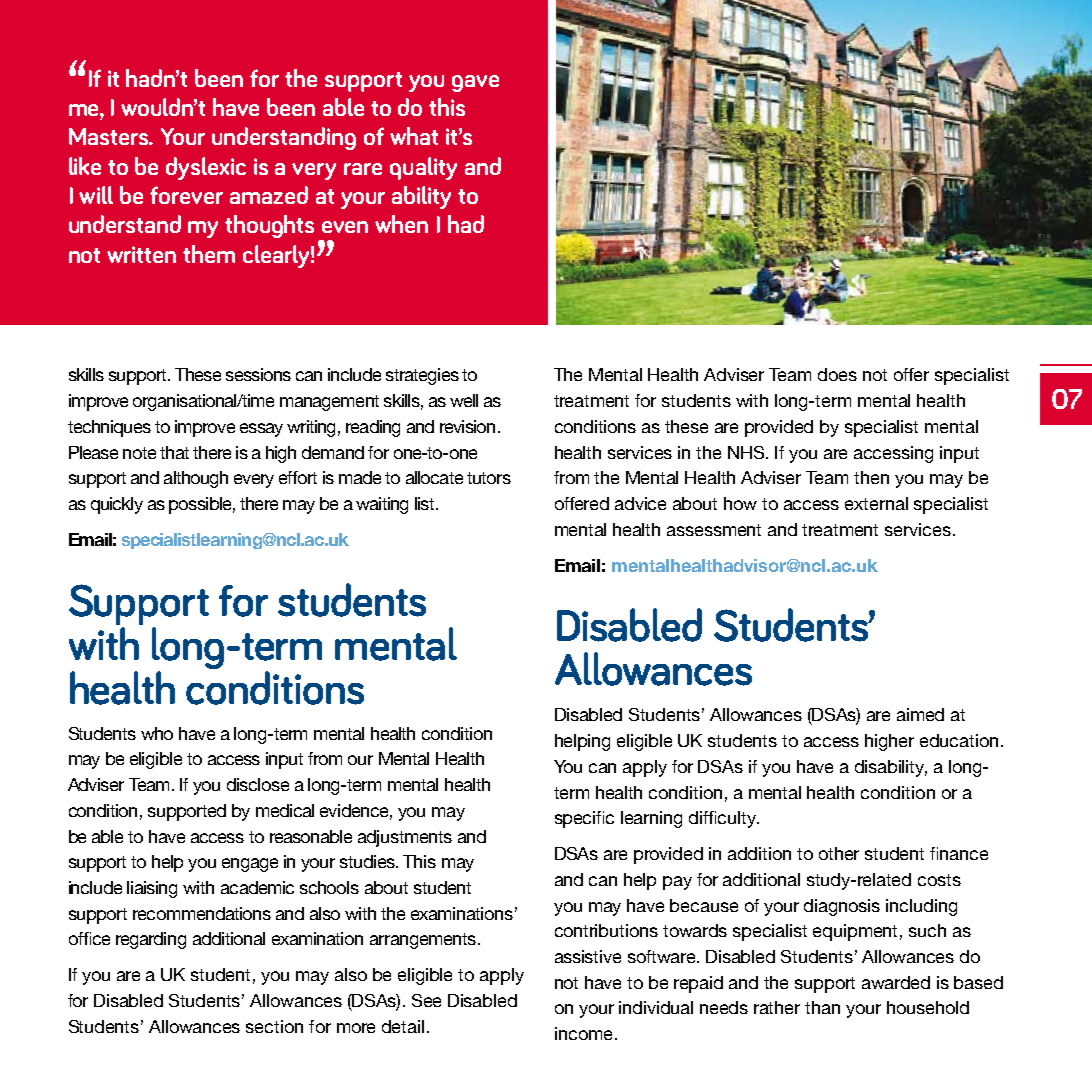 This document has height=1092, width=1092. What do you see at coordinates (822, 1007) in the document?
I see `than` at bounding box center [822, 1007].
